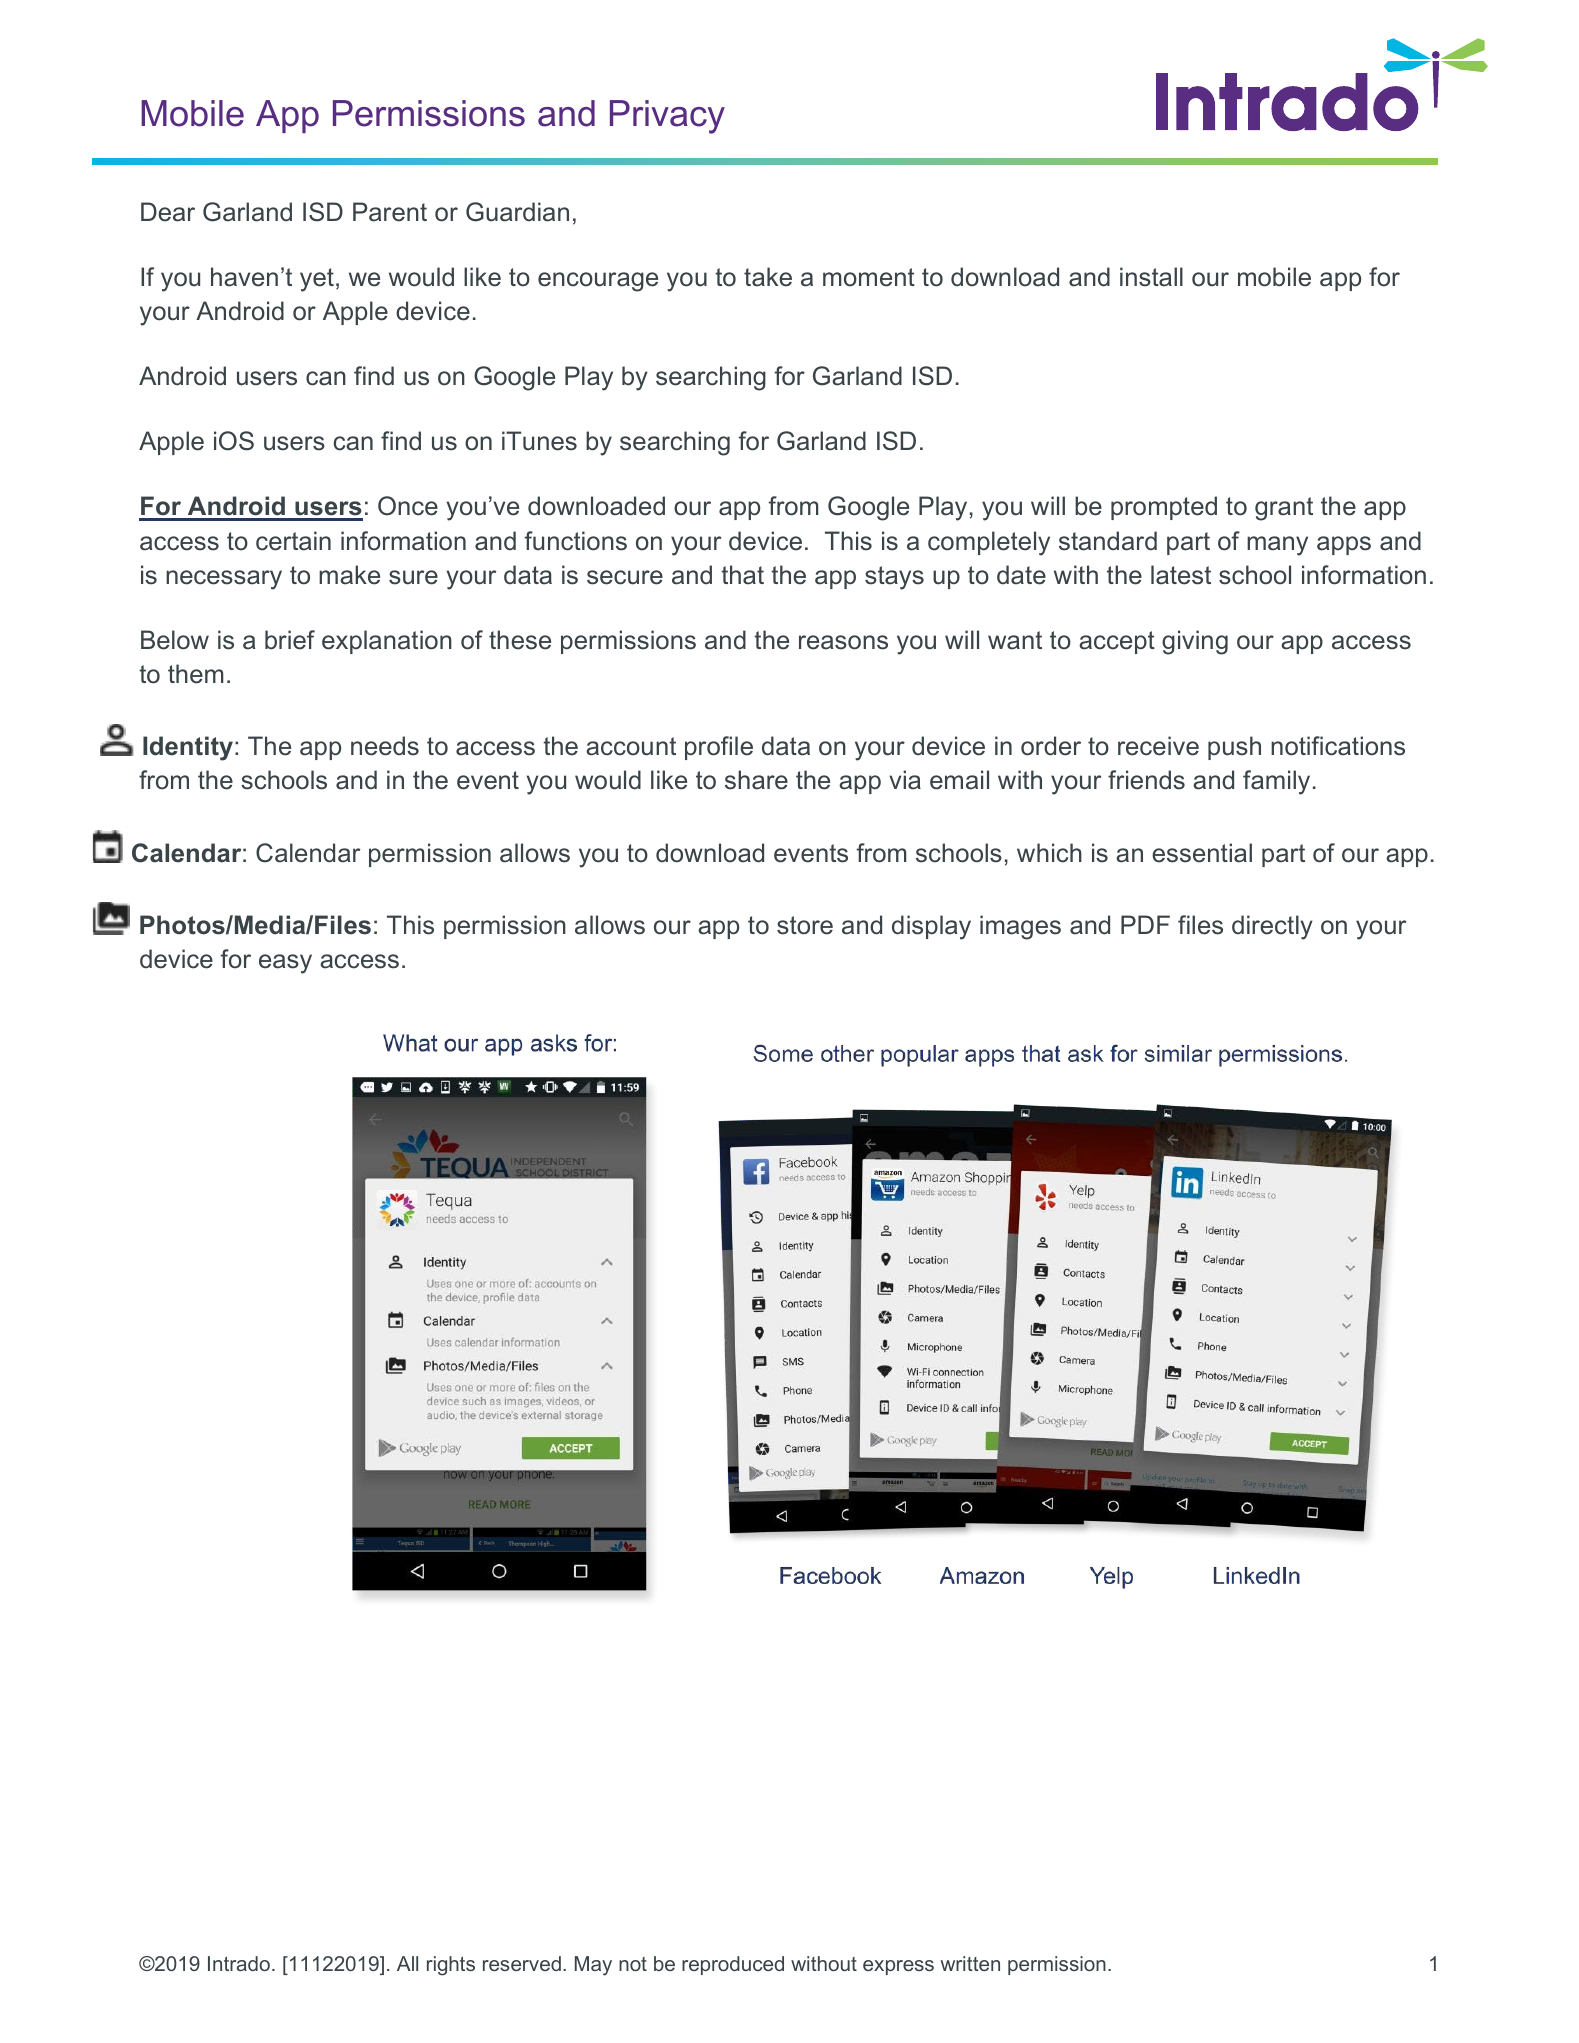  I want to click on Parent, so click(390, 212).
